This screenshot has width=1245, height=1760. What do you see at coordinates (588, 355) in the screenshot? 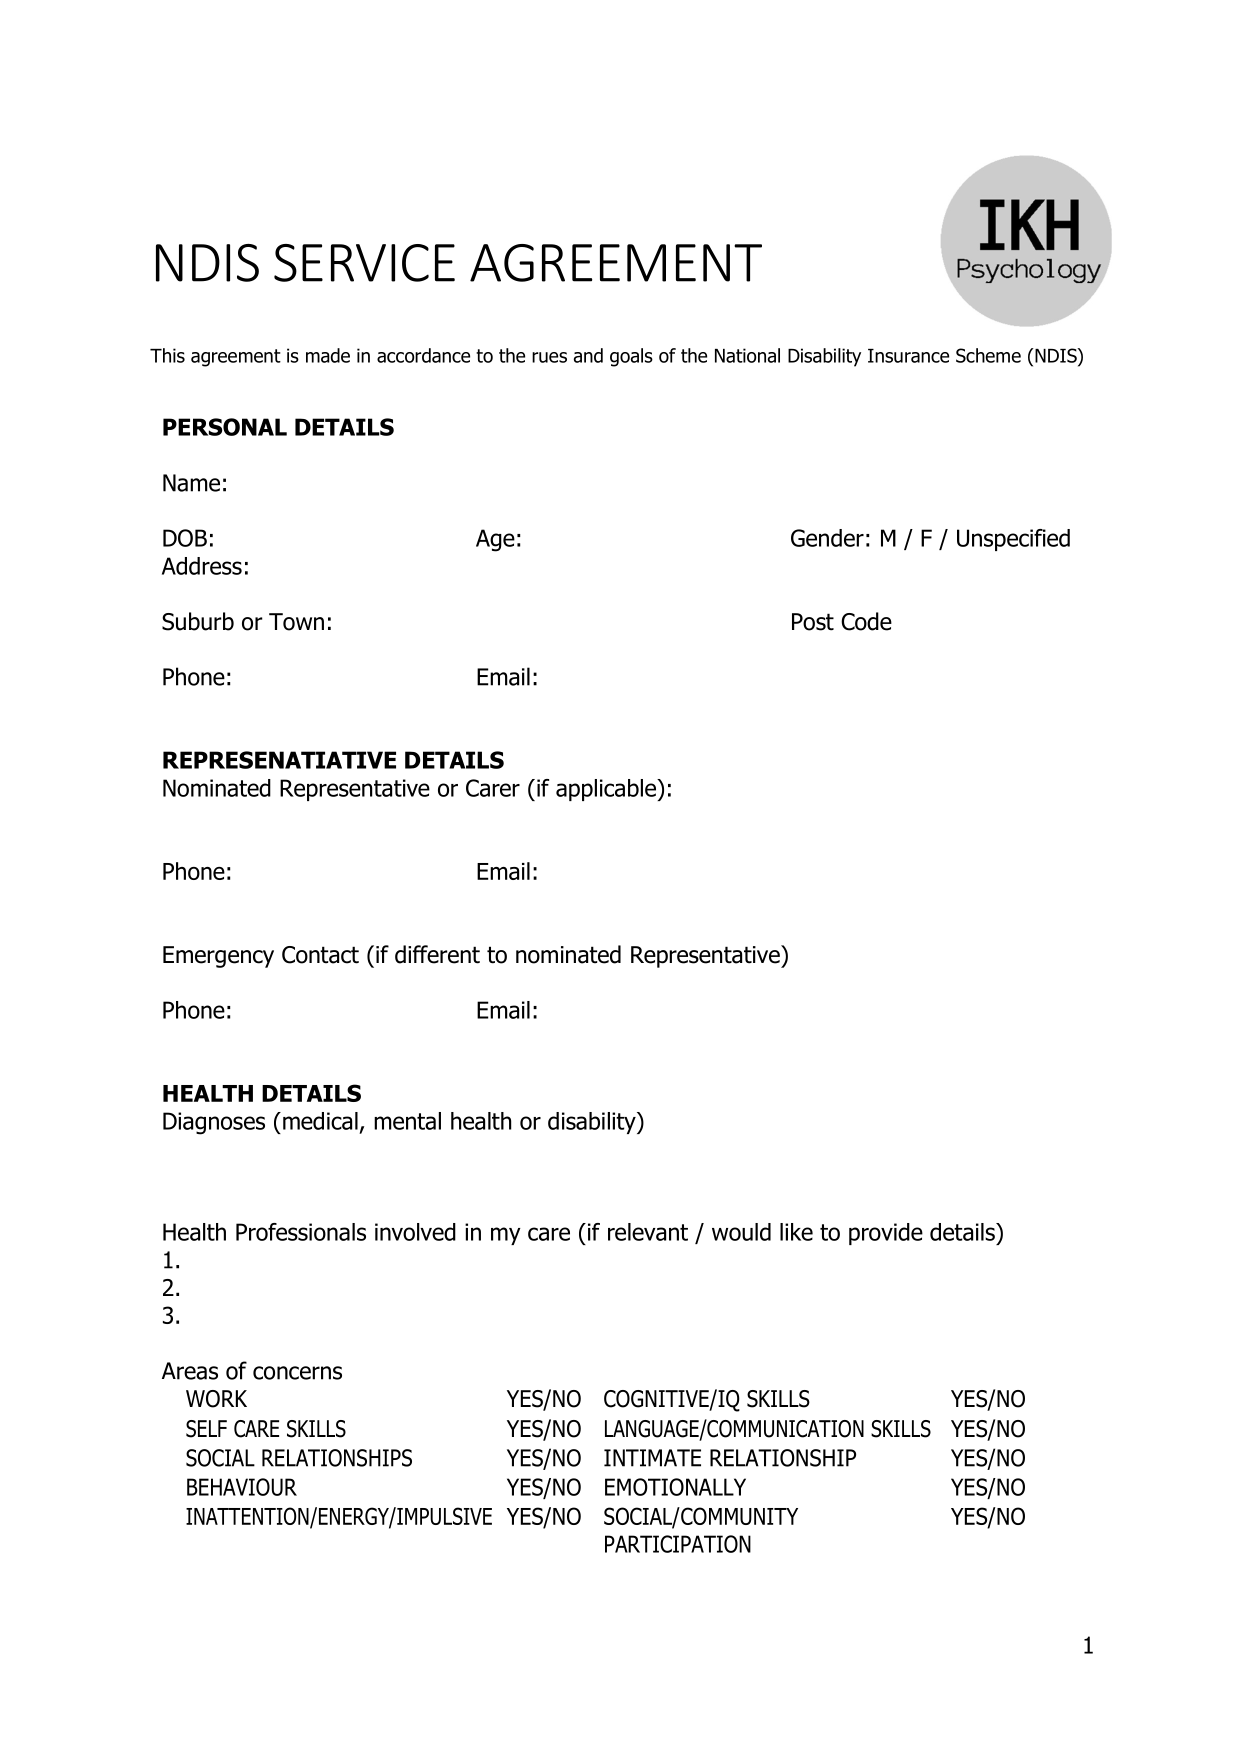
I see `and` at bounding box center [588, 355].
